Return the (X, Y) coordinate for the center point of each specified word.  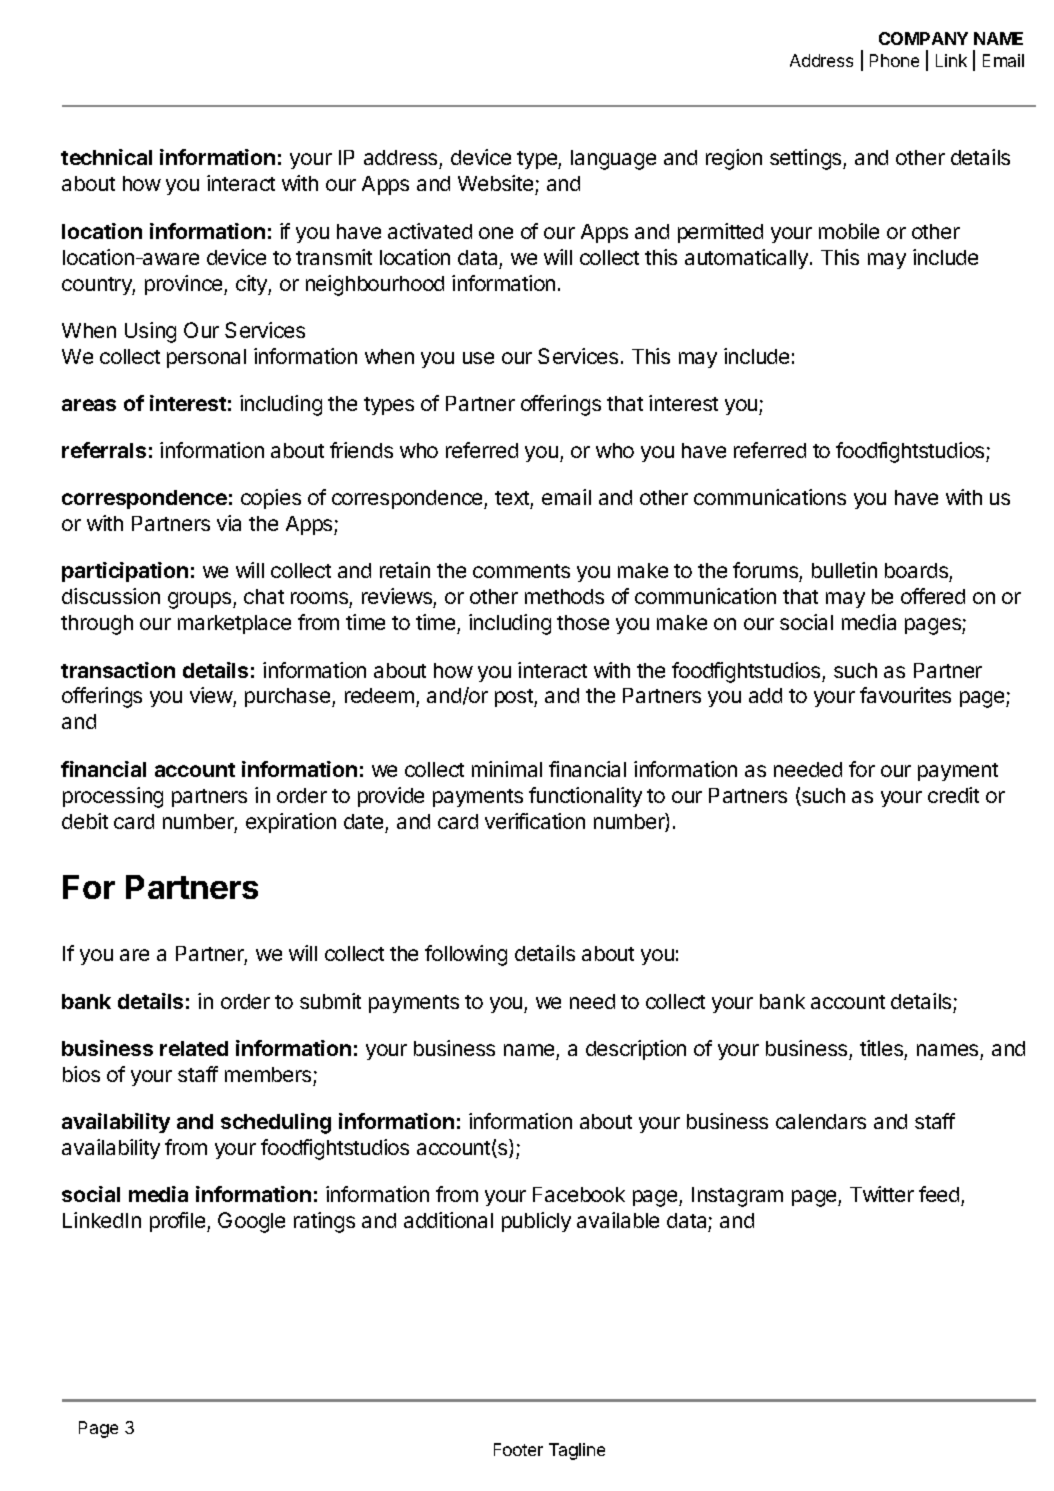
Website (497, 185)
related (194, 1048)
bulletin (844, 570)
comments (521, 571)
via (229, 523)
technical (106, 157)
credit (953, 795)
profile (179, 1222)
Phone (894, 60)
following (466, 955)
